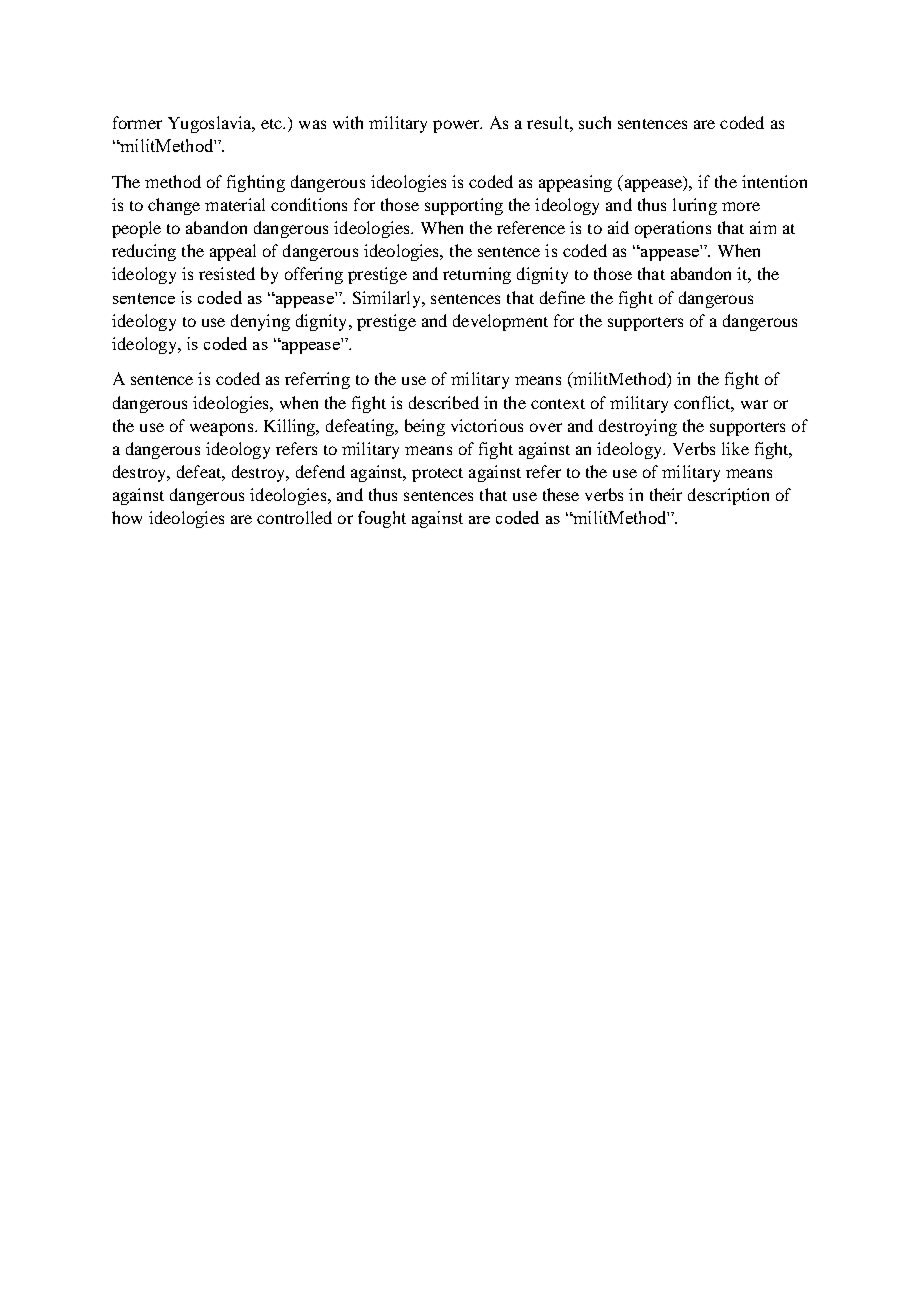 This screenshot has height=1308, width=924. I want to click on denying, so click(260, 322).
